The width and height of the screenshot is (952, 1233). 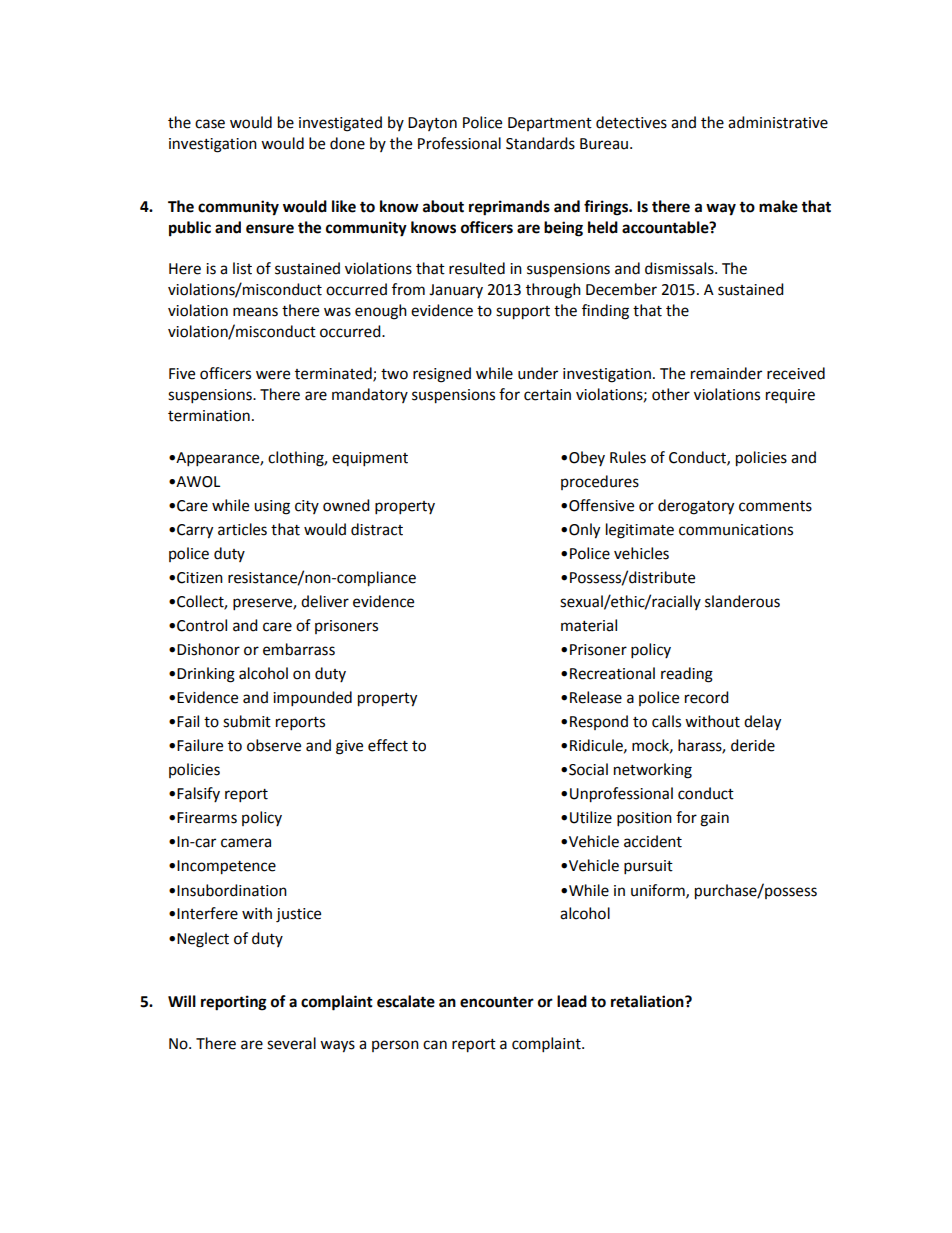 What do you see at coordinates (540, 143) in the screenshot?
I see `Standards` at bounding box center [540, 143].
